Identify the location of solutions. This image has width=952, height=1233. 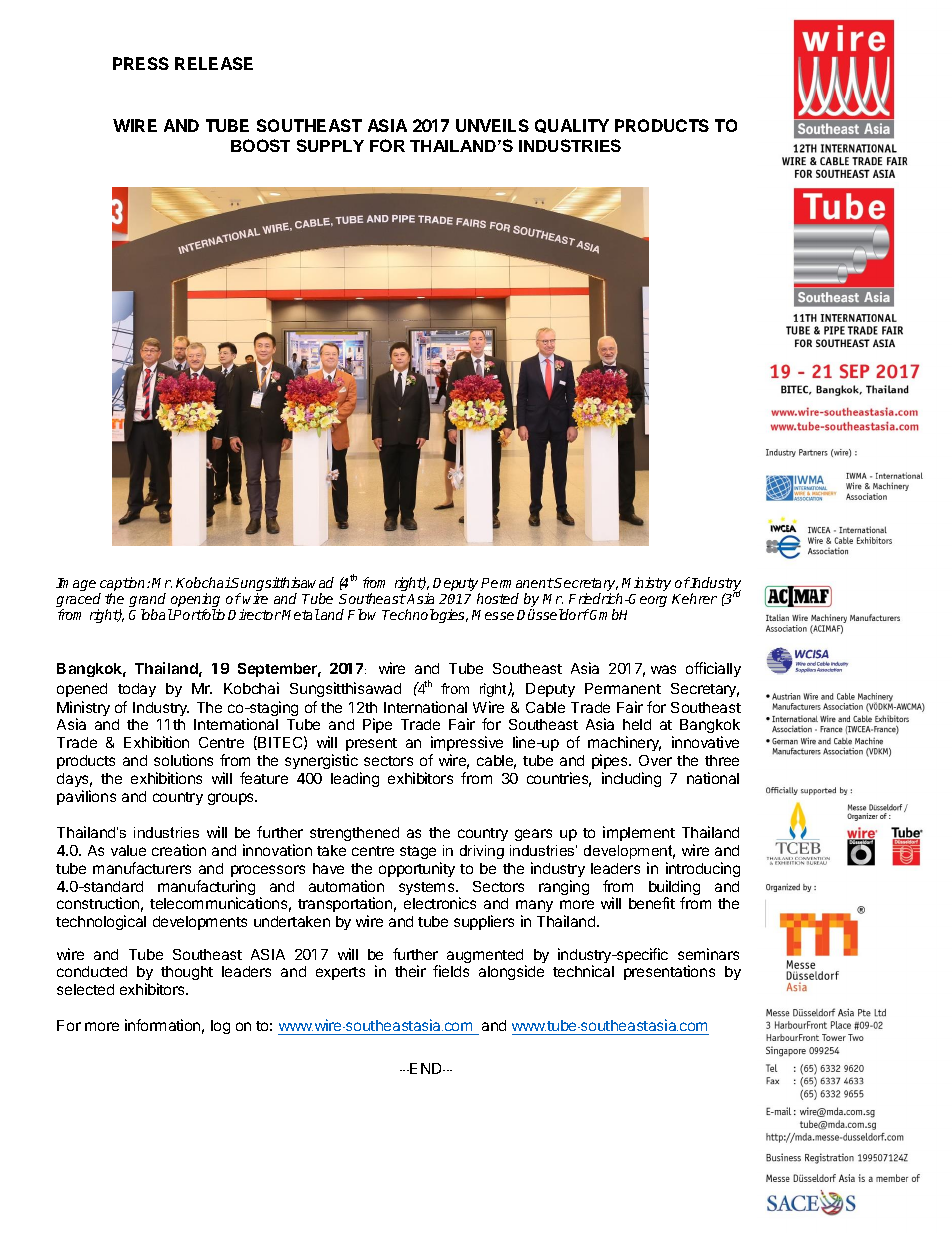
(183, 760).
